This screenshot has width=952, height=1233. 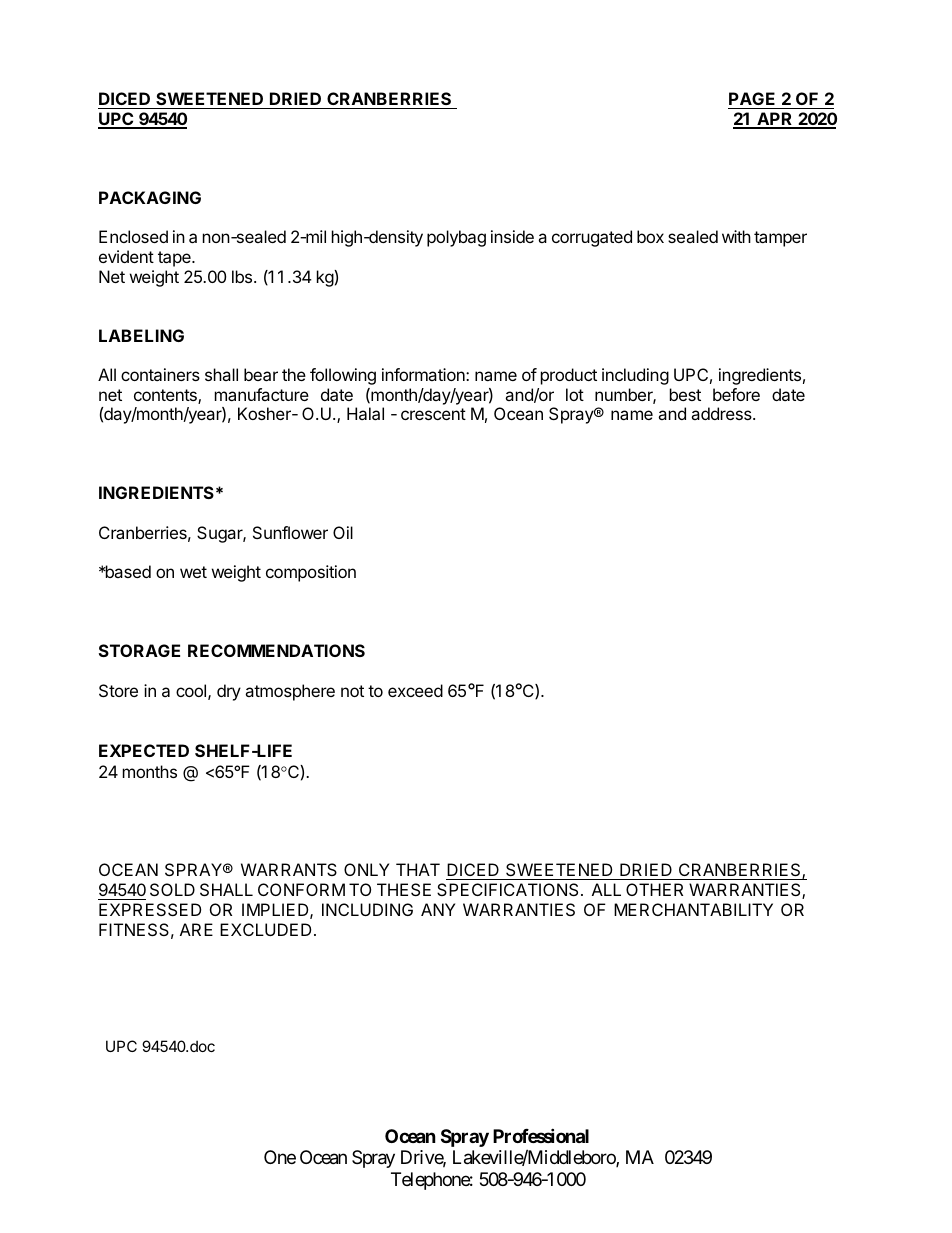 What do you see at coordinates (722, 413) in the screenshot?
I see `address` at bounding box center [722, 413].
